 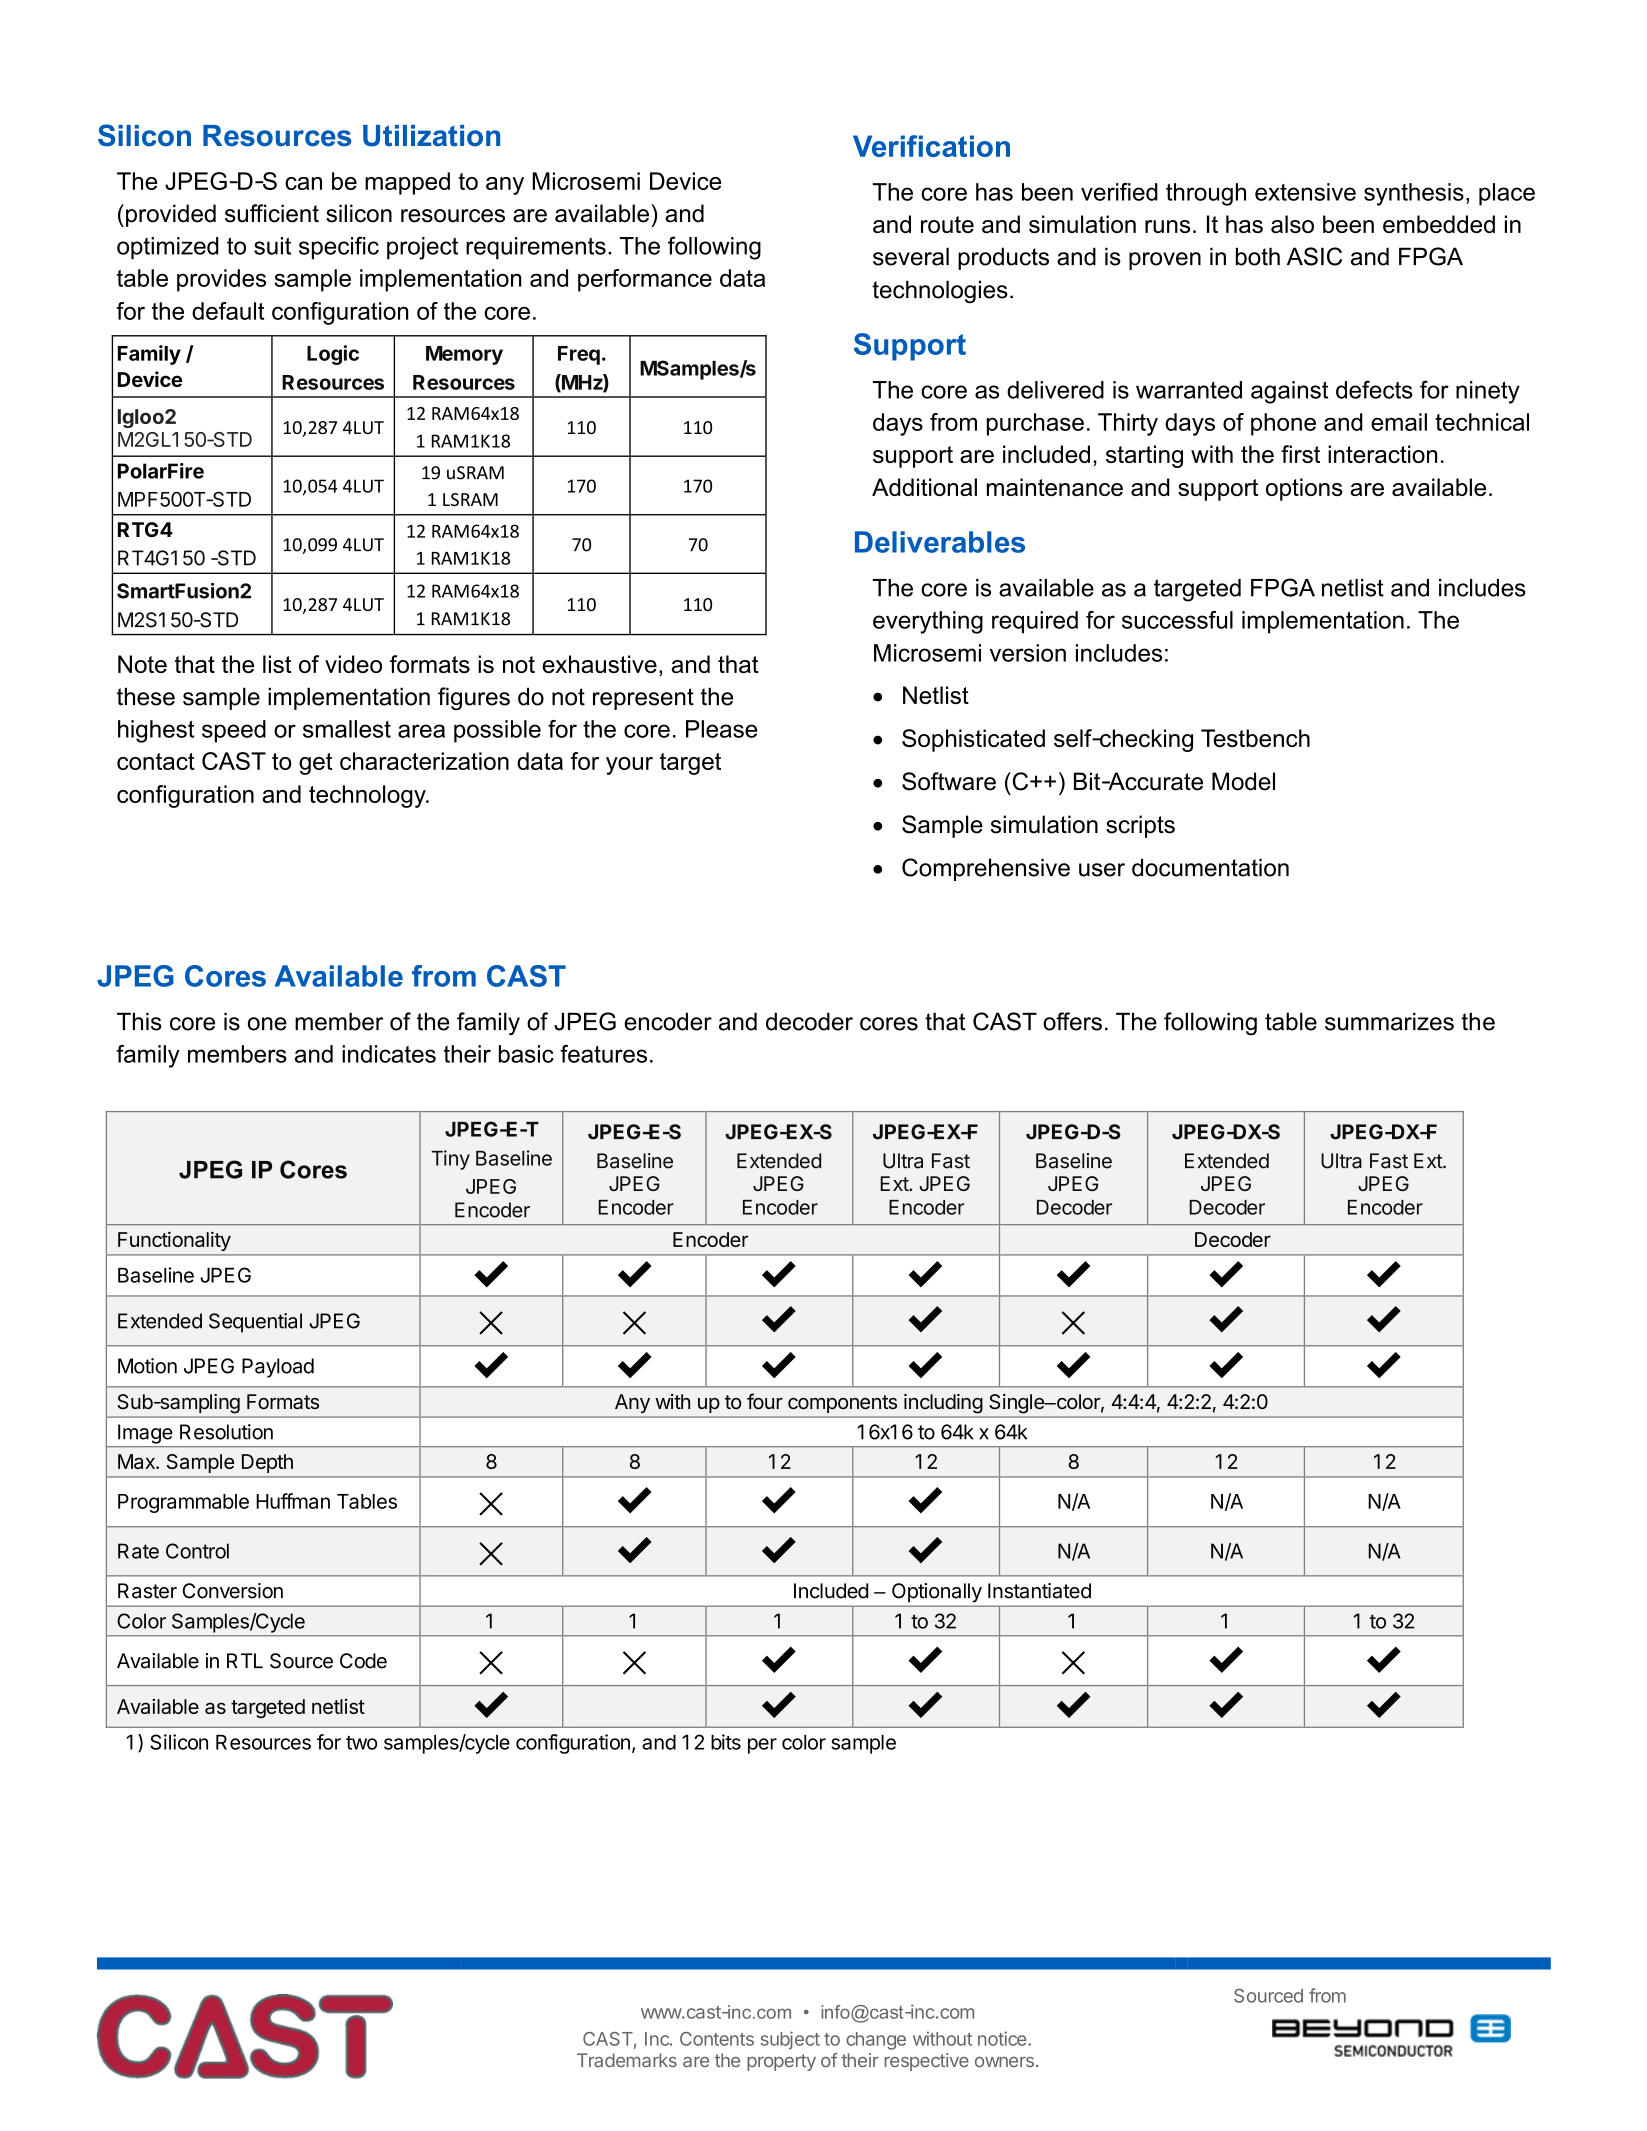 What do you see at coordinates (949, 781) in the page?
I see `Software` at bounding box center [949, 781].
